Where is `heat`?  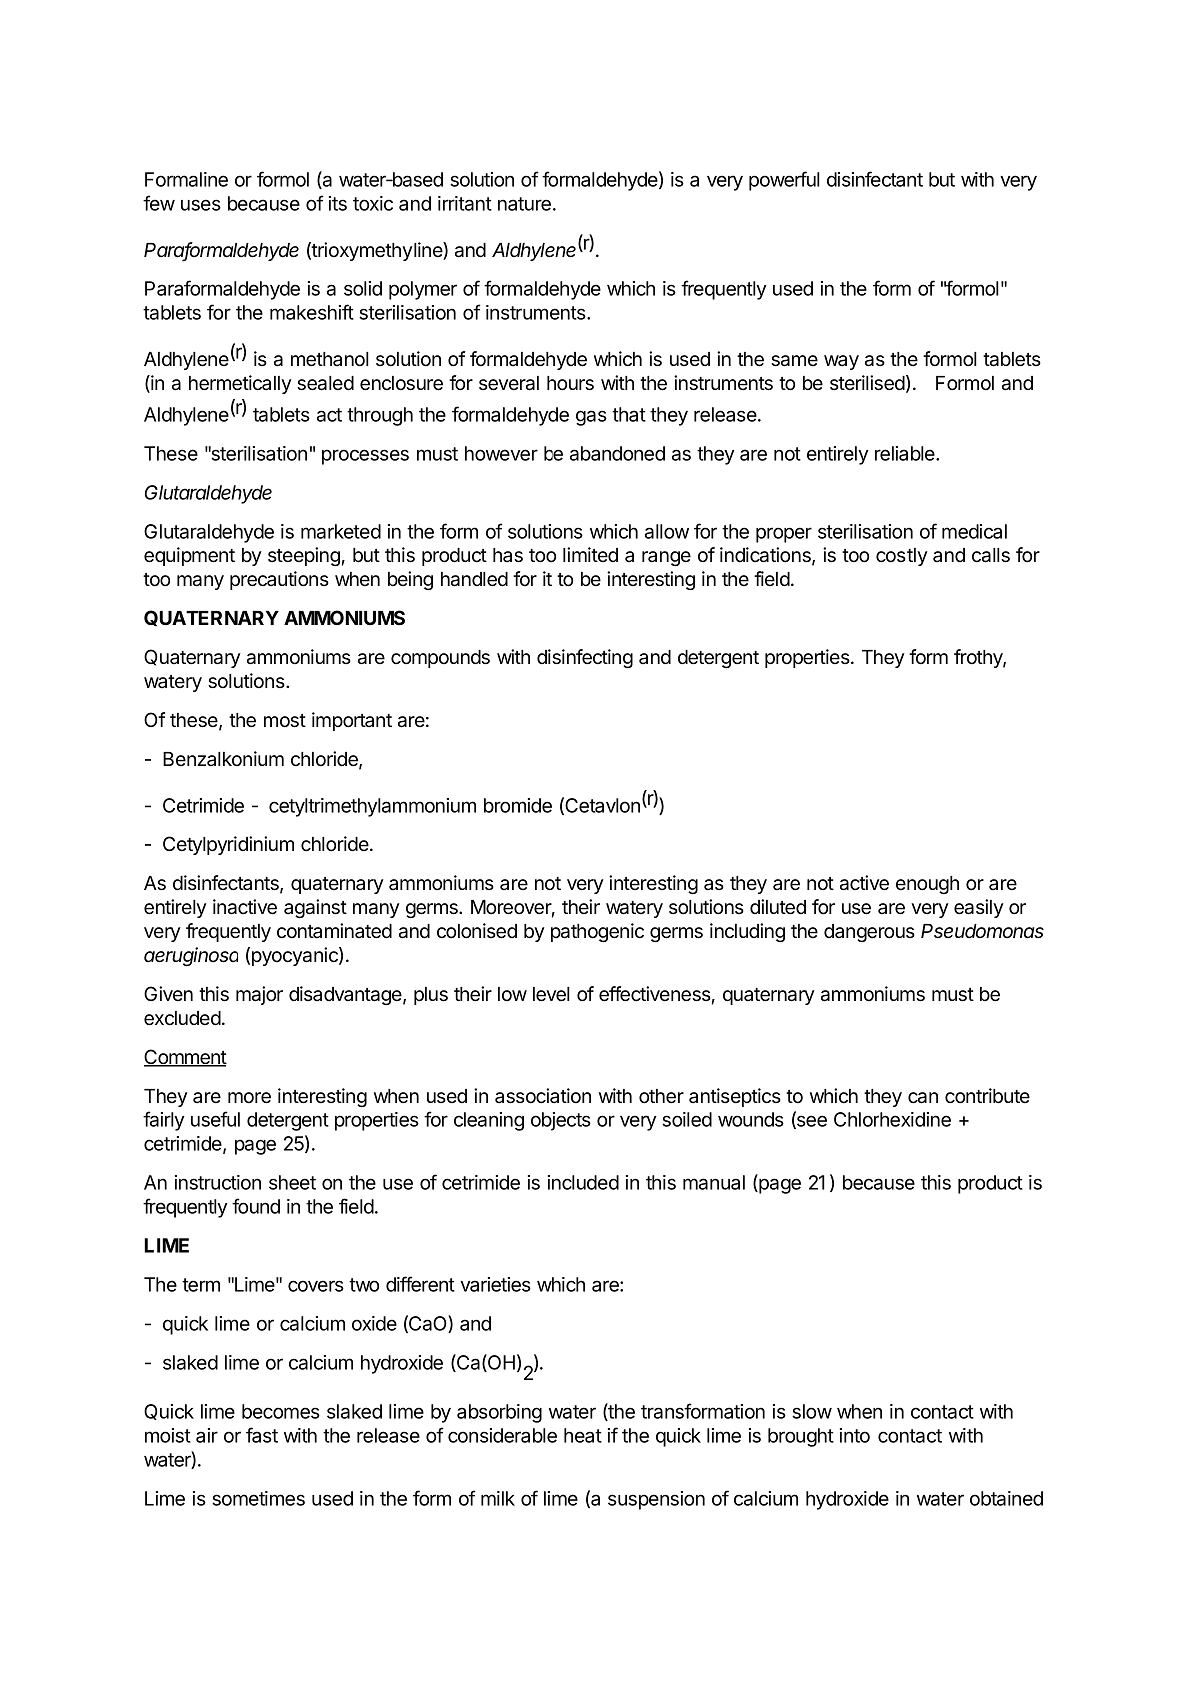 heat is located at coordinates (583, 1435).
